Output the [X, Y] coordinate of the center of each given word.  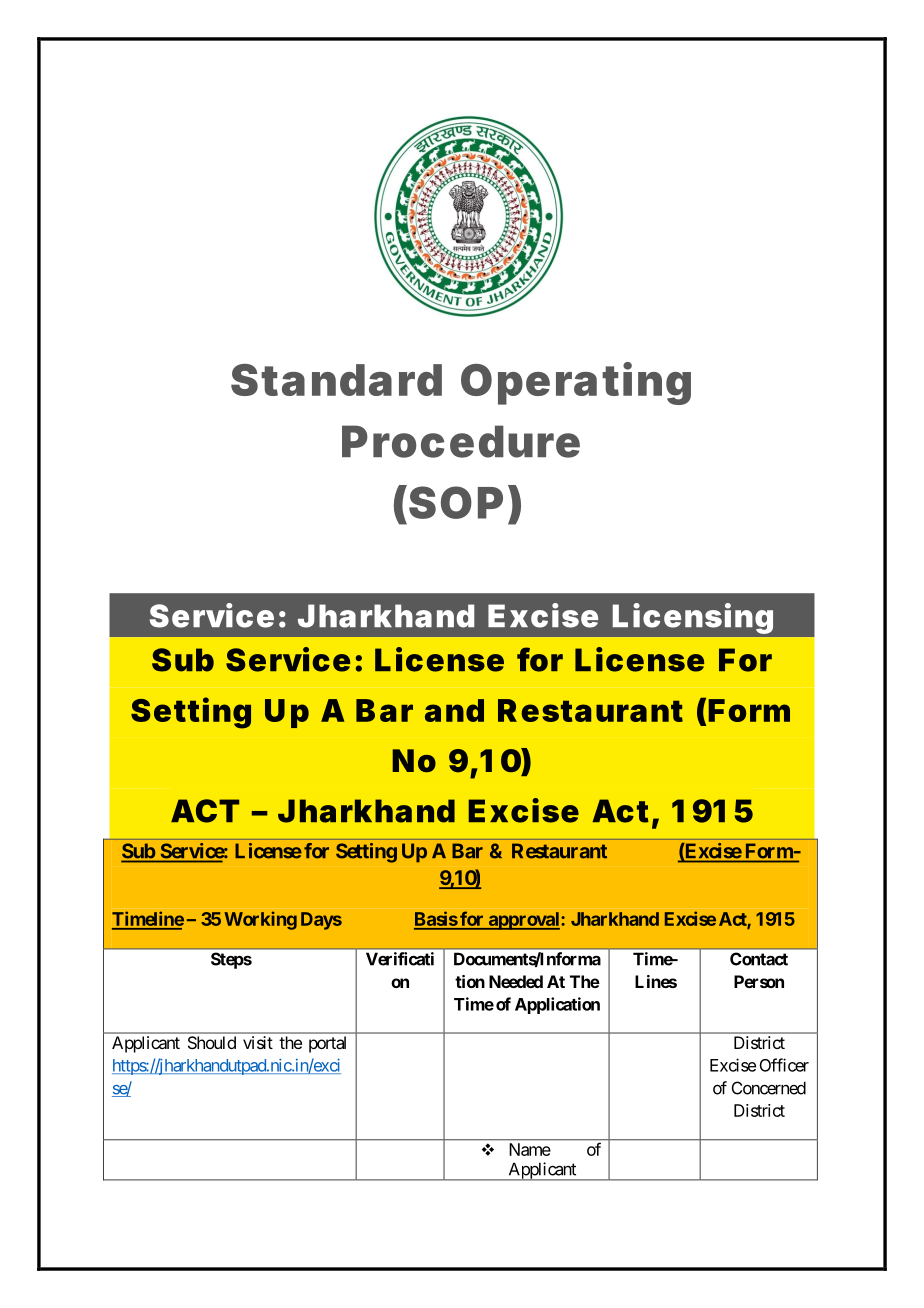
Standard [336, 380]
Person [759, 981]
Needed [516, 981]
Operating [576, 383]
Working [260, 920]
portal [327, 1044]
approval [524, 921]
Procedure [461, 441]
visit [258, 1042]
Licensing [693, 618]
